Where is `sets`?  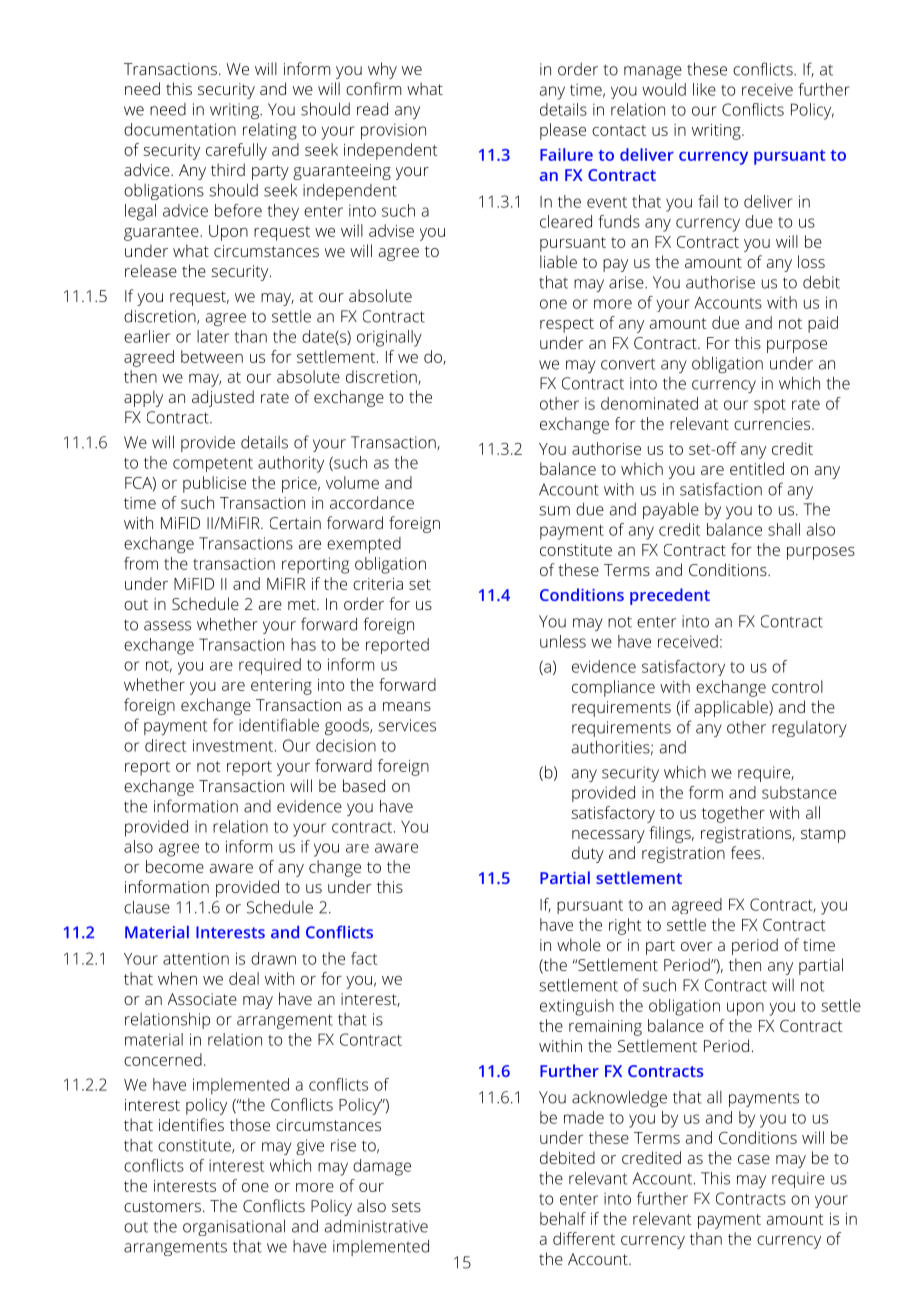
sets is located at coordinates (406, 1206).
